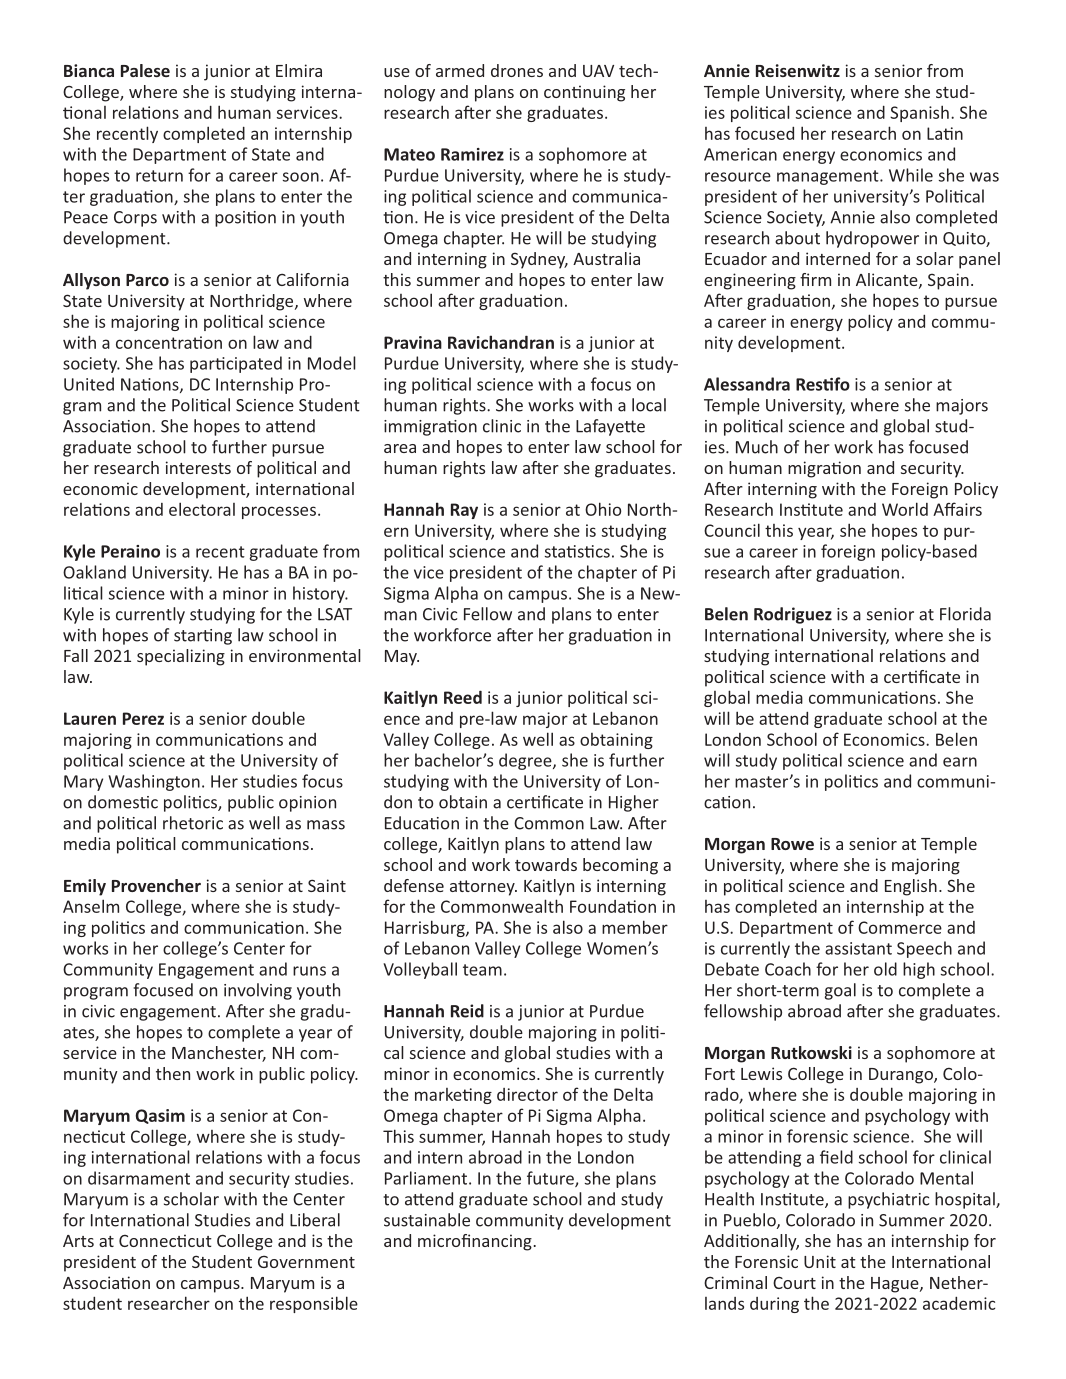 This screenshot has height=1379, width=1066. What do you see at coordinates (517, 70) in the screenshot?
I see `drones` at bounding box center [517, 70].
